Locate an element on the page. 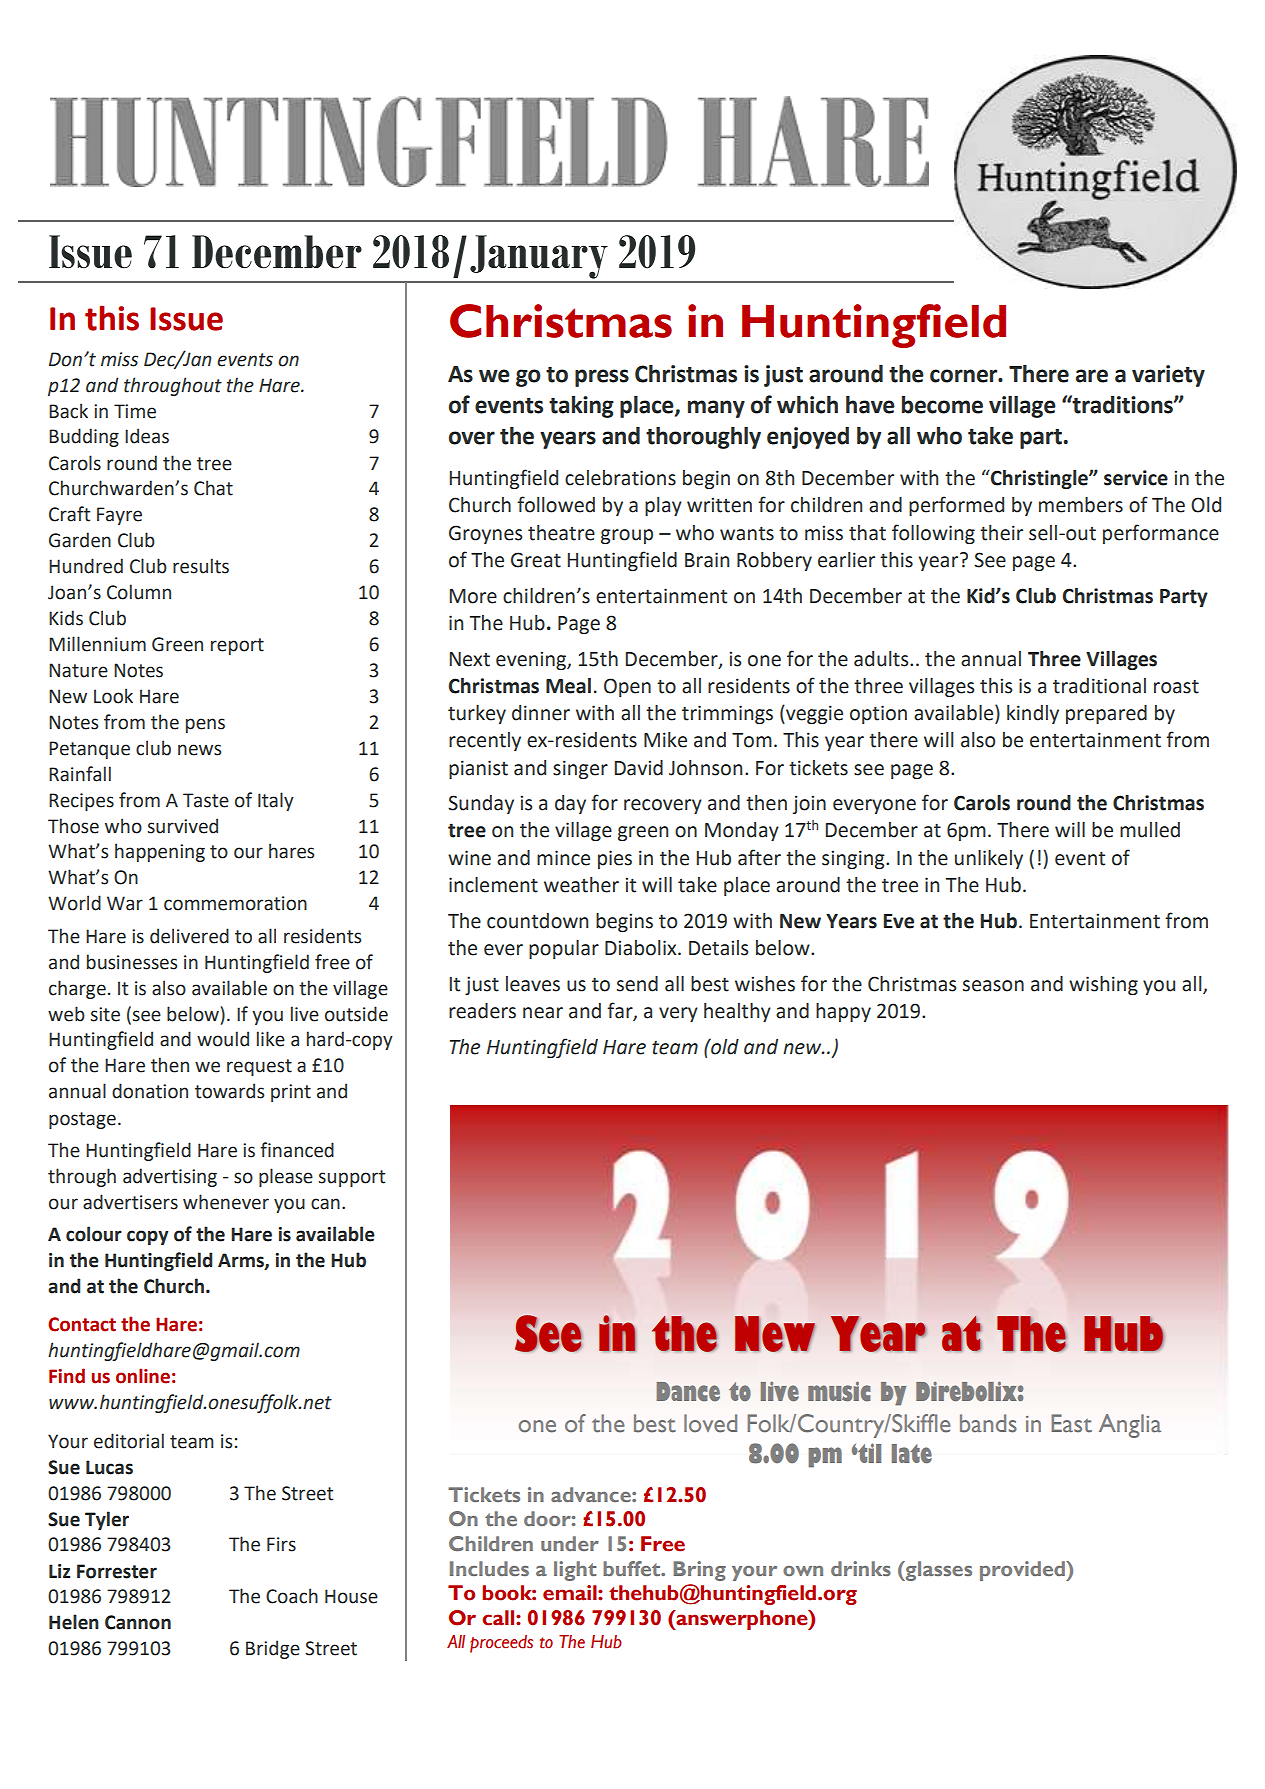 The width and height of the page is (1265, 1789). season is located at coordinates (993, 986).
